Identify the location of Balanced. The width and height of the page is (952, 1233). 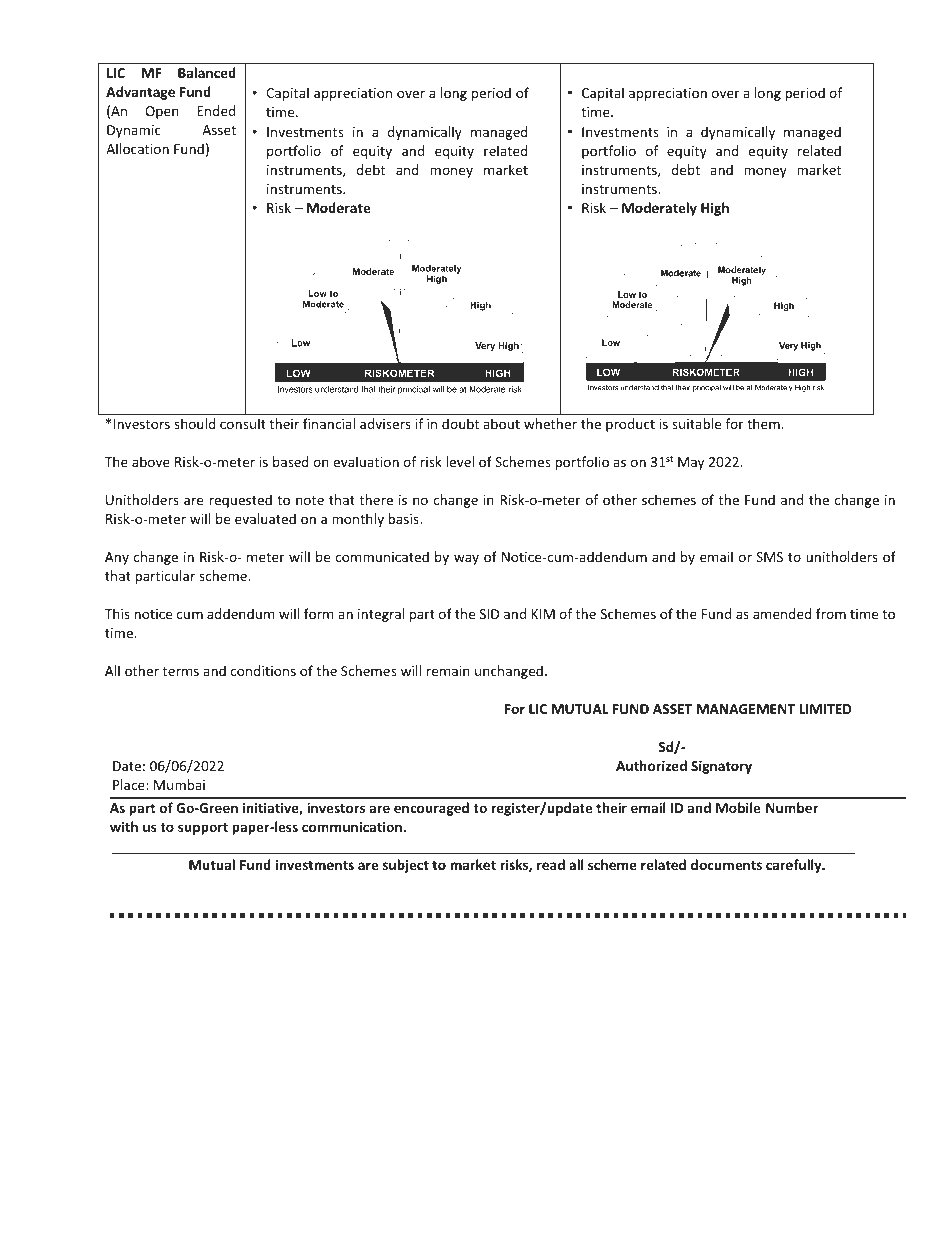
(207, 72).
